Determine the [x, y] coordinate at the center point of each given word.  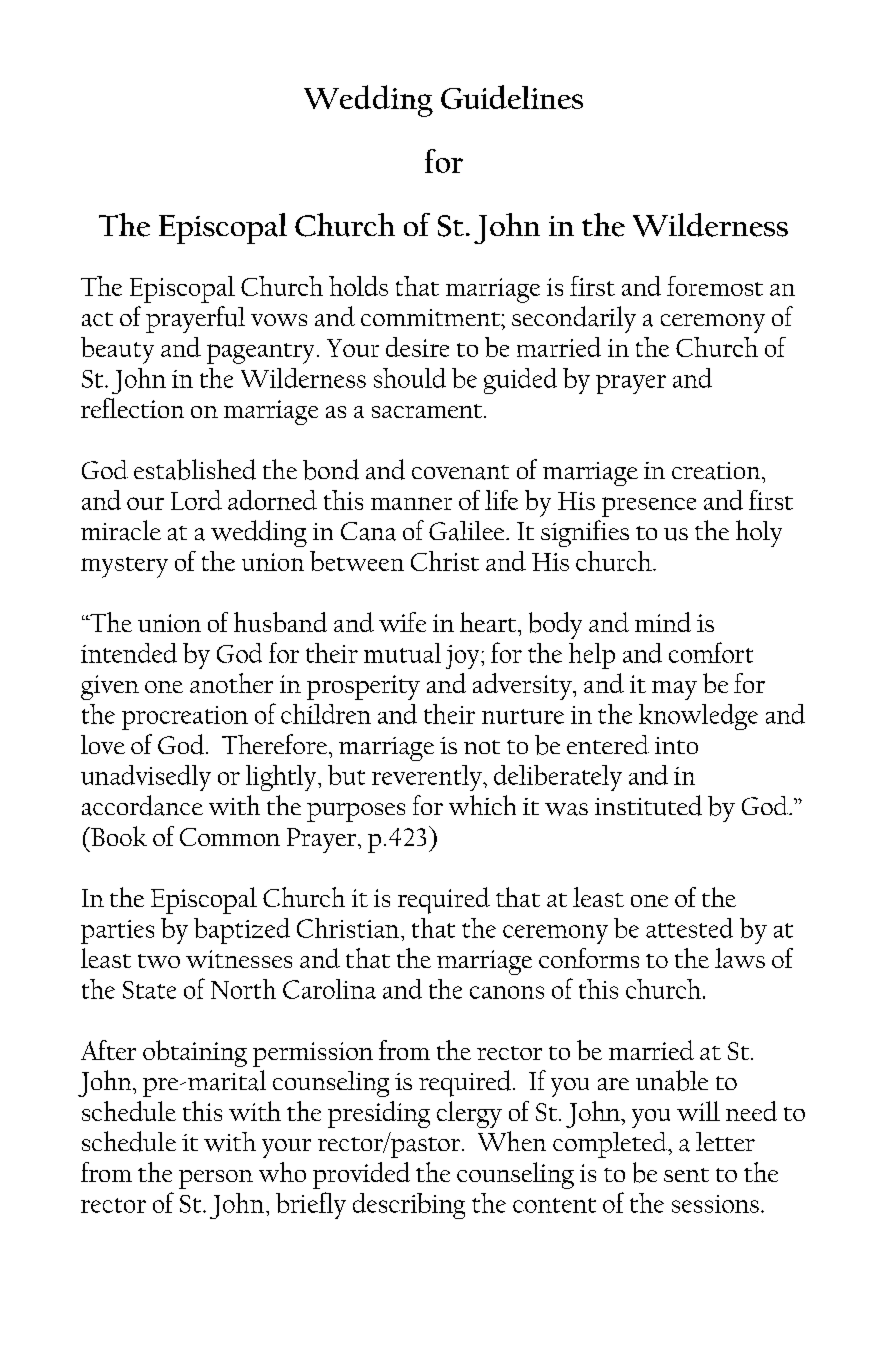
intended [129, 653]
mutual [402, 653]
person [216, 1179]
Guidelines [512, 97]
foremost [715, 286]
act [97, 319]
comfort [711, 652]
